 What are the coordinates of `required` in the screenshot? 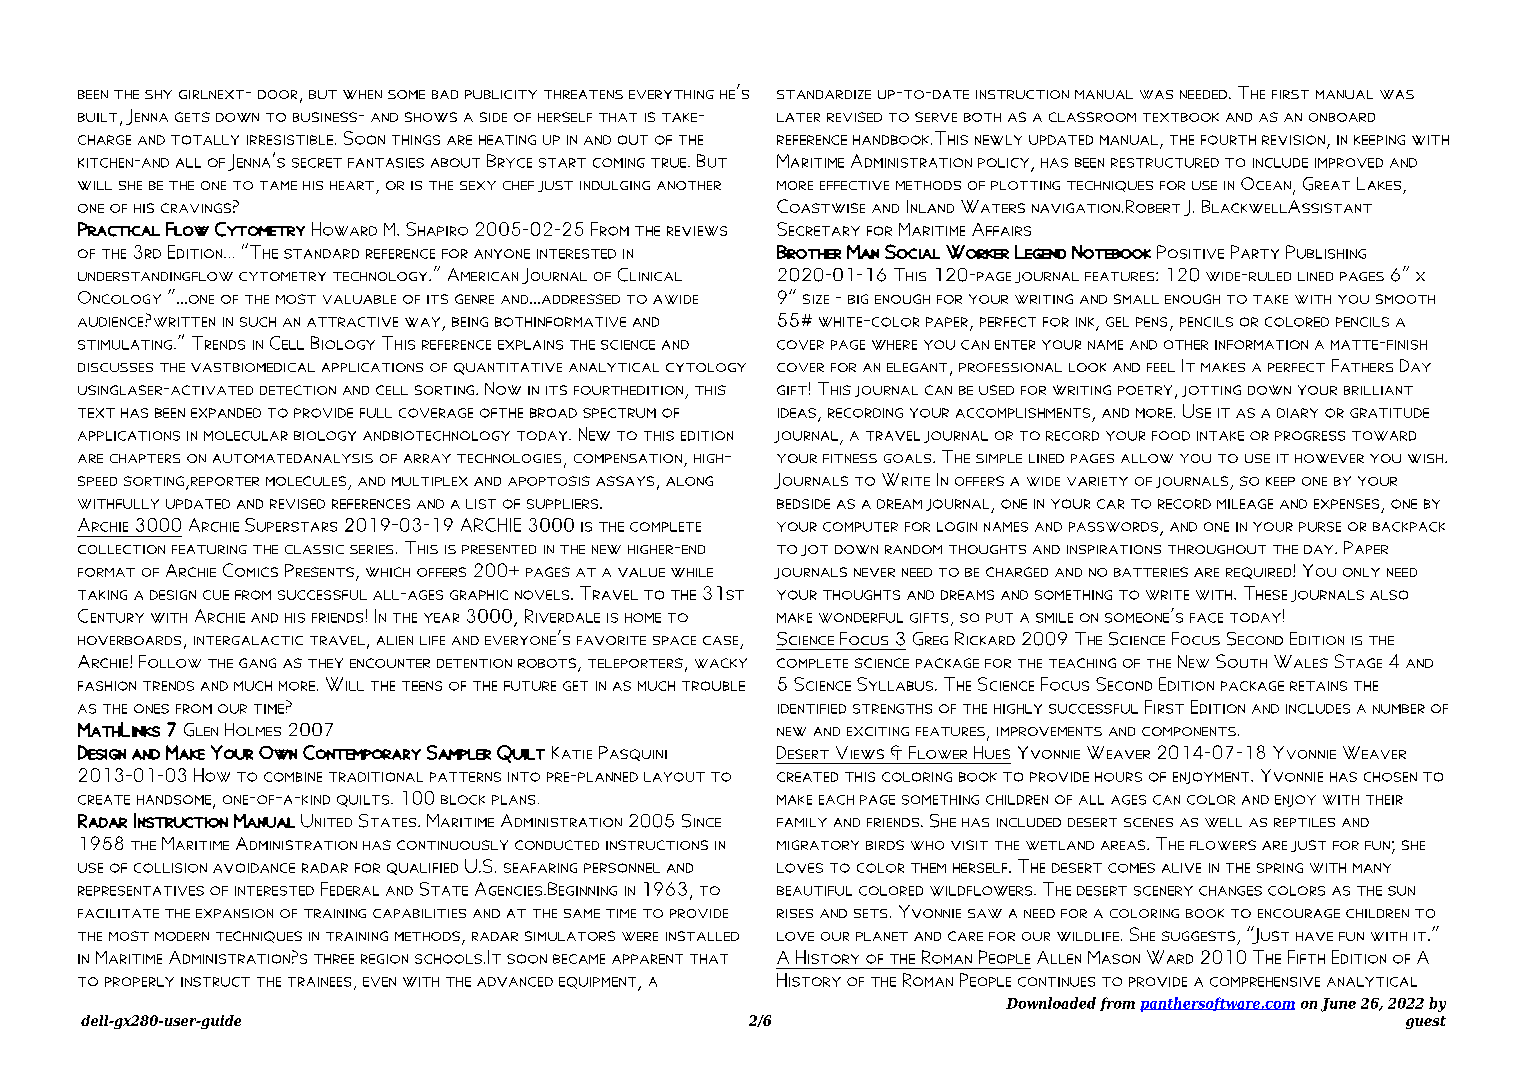 It's located at (1260, 573).
